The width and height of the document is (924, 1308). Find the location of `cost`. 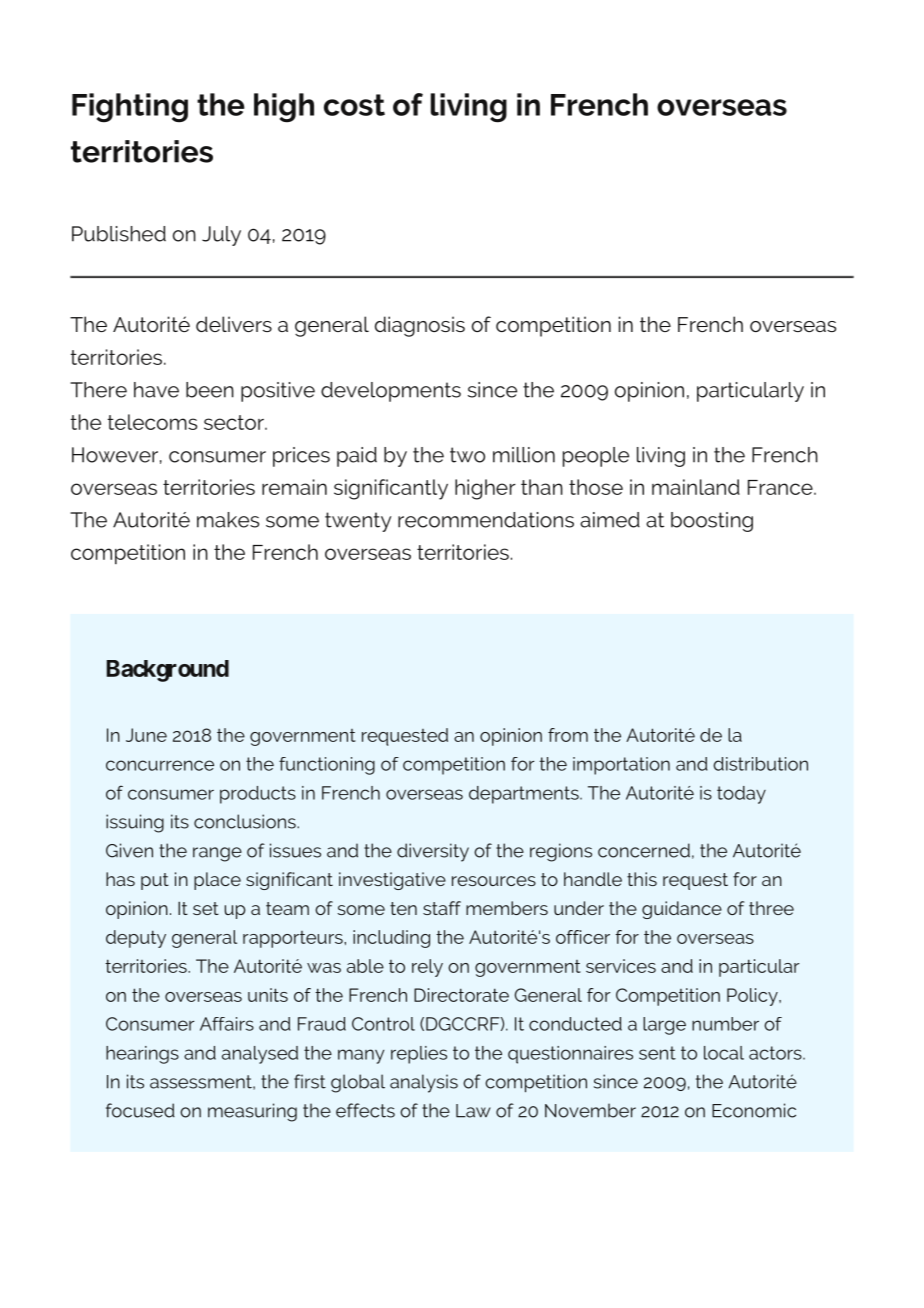

cost is located at coordinates (354, 105).
